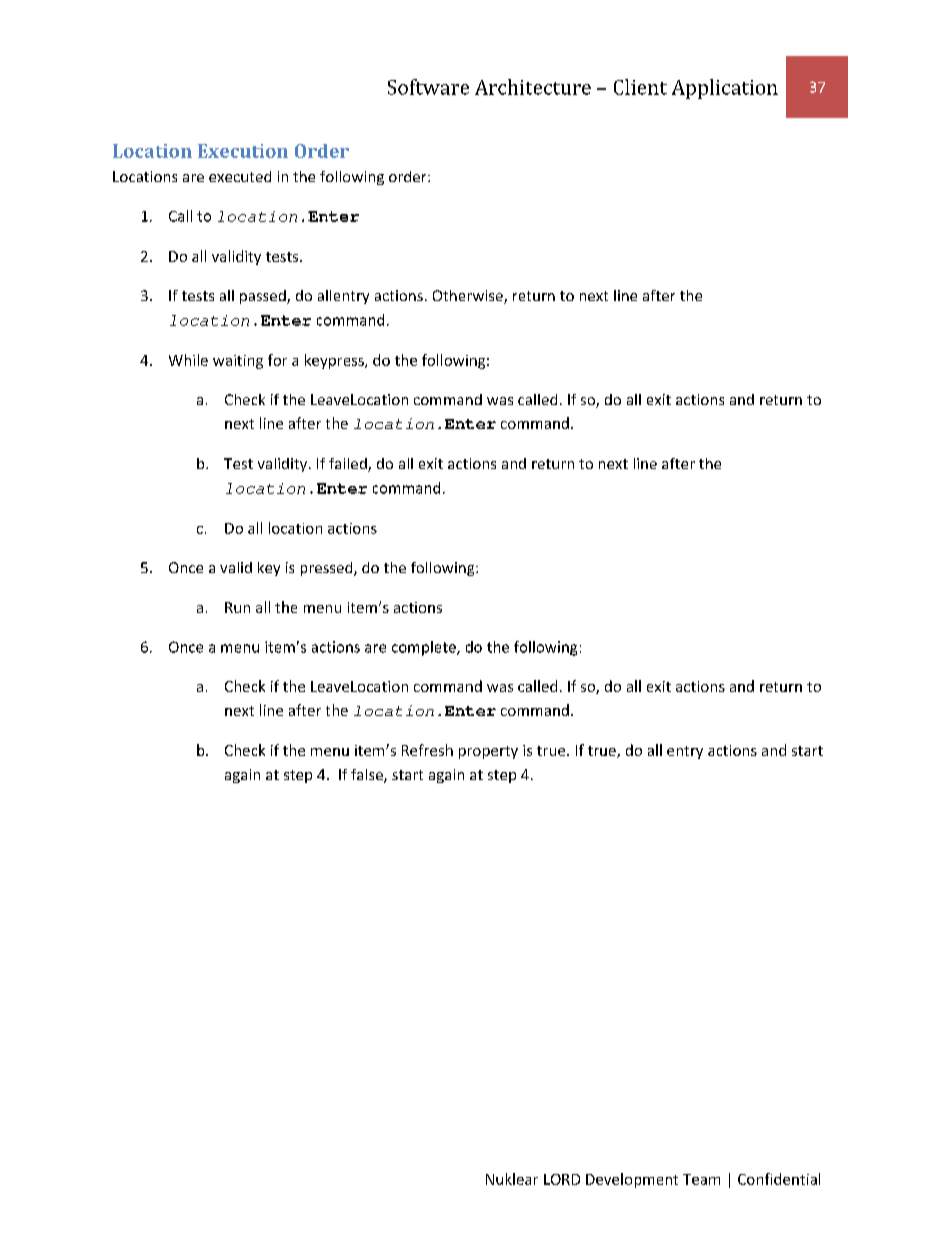 This screenshot has height=1233, width=952. Describe the element at coordinates (533, 87) in the screenshot. I see `Architecture` at that location.
